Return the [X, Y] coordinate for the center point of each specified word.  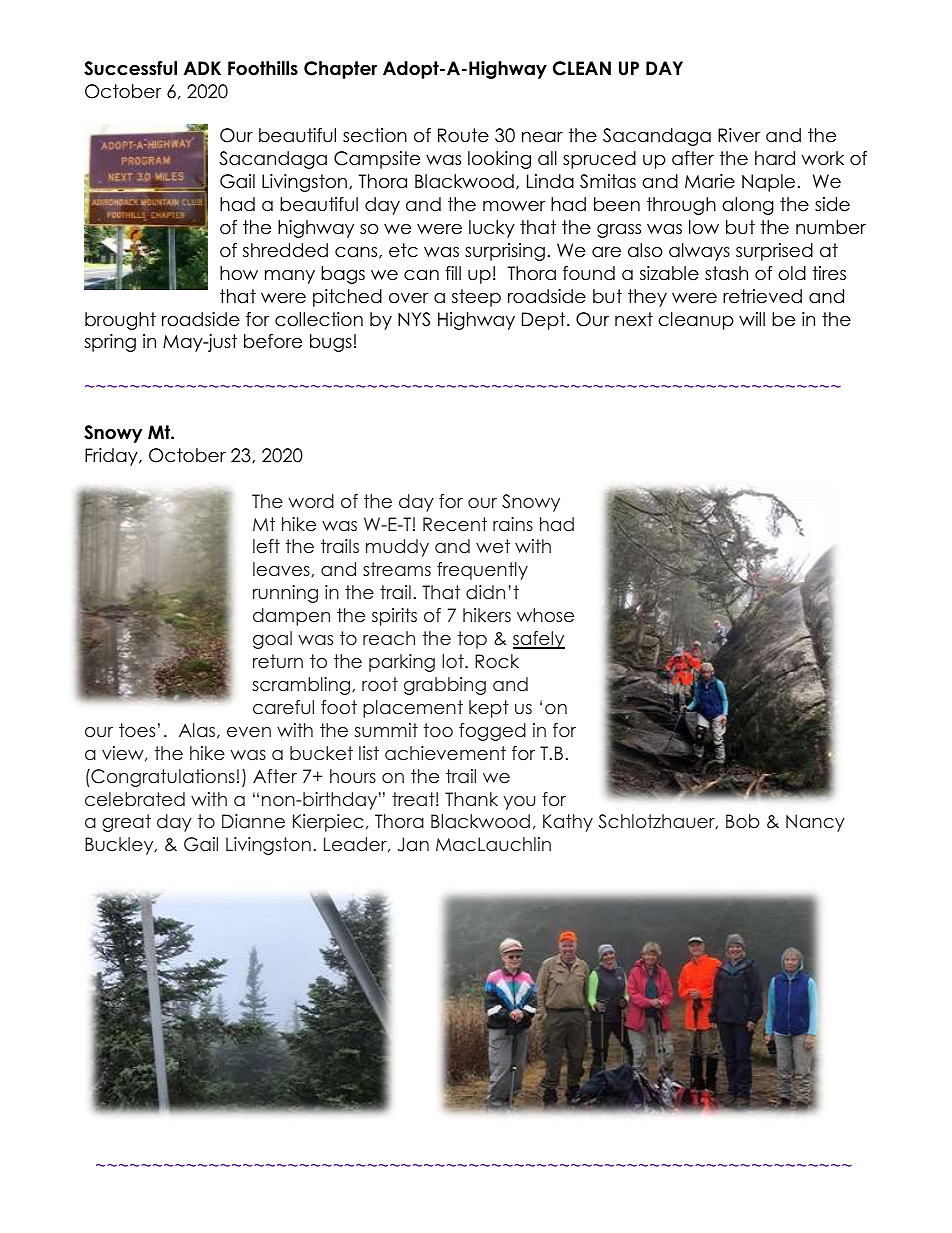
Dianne [253, 821]
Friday [112, 457]
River [739, 135]
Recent [455, 524]
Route [463, 135]
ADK [202, 68]
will [752, 319]
